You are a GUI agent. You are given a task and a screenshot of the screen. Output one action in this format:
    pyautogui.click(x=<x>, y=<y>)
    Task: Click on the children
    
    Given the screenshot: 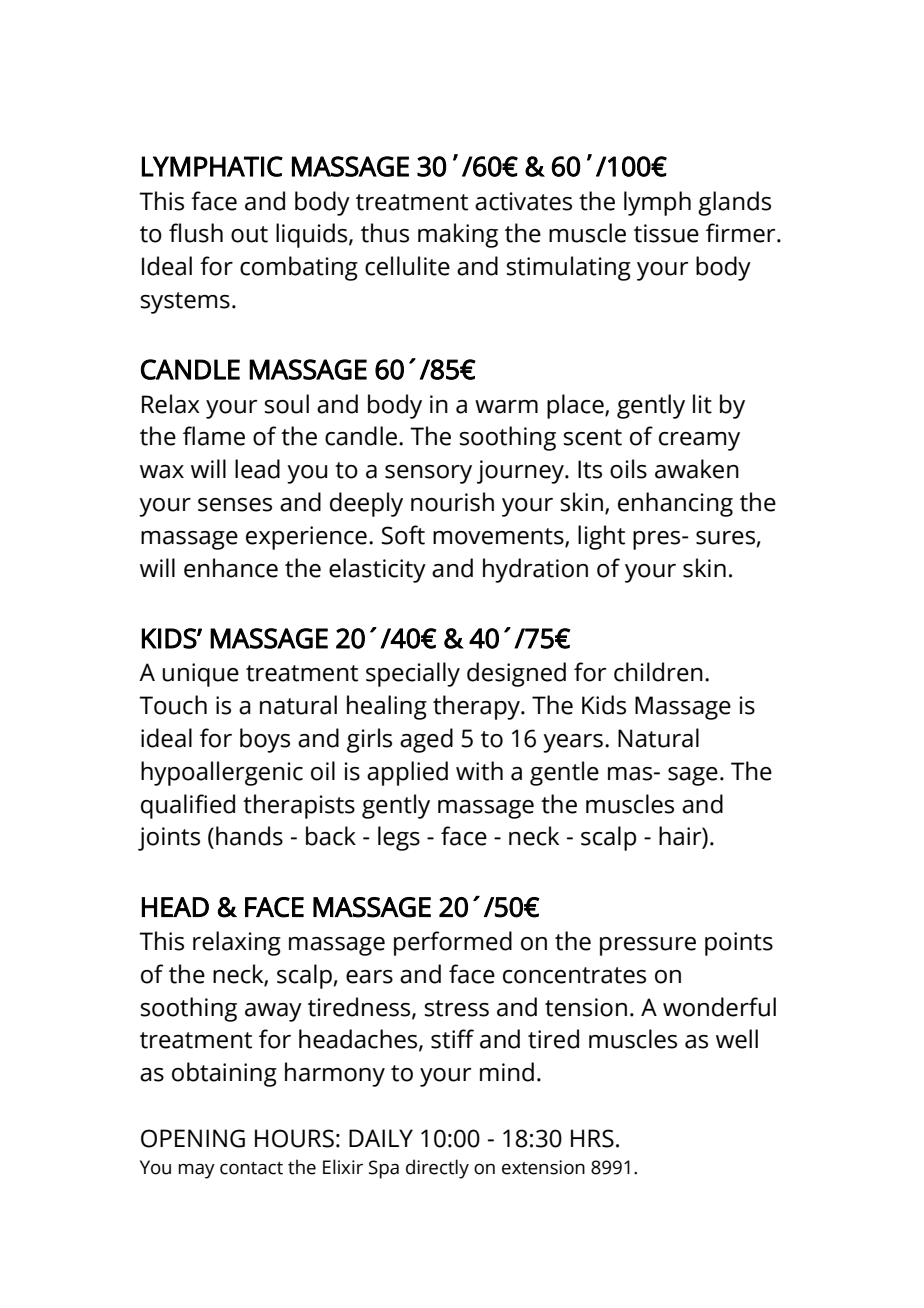 What is the action you would take?
    pyautogui.click(x=658, y=672)
